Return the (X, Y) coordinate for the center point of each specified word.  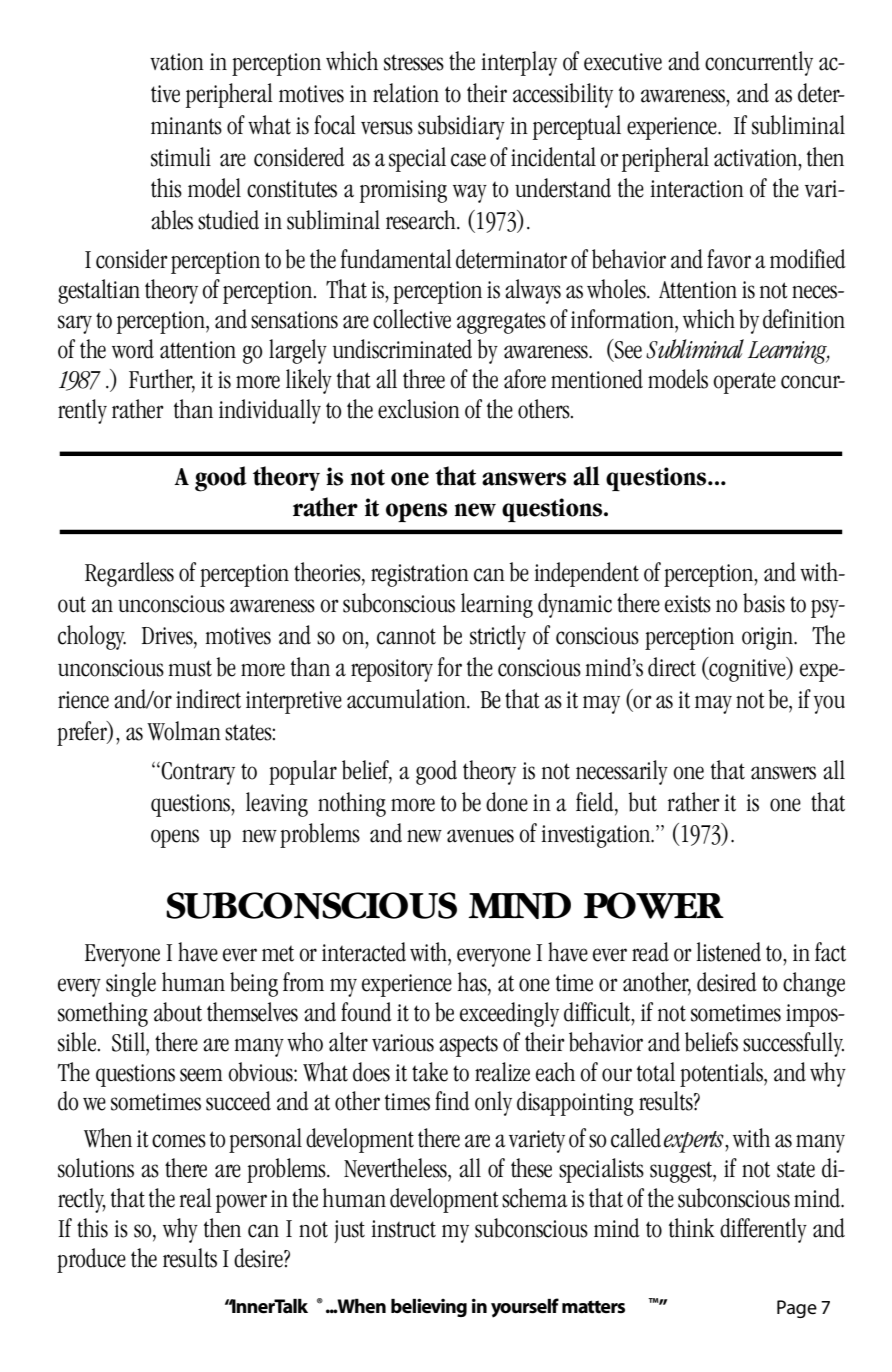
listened (728, 952)
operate (744, 383)
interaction (697, 189)
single (131, 984)
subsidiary (461, 127)
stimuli (181, 157)
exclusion (419, 409)
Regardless (129, 574)
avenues (480, 836)
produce (91, 1260)
